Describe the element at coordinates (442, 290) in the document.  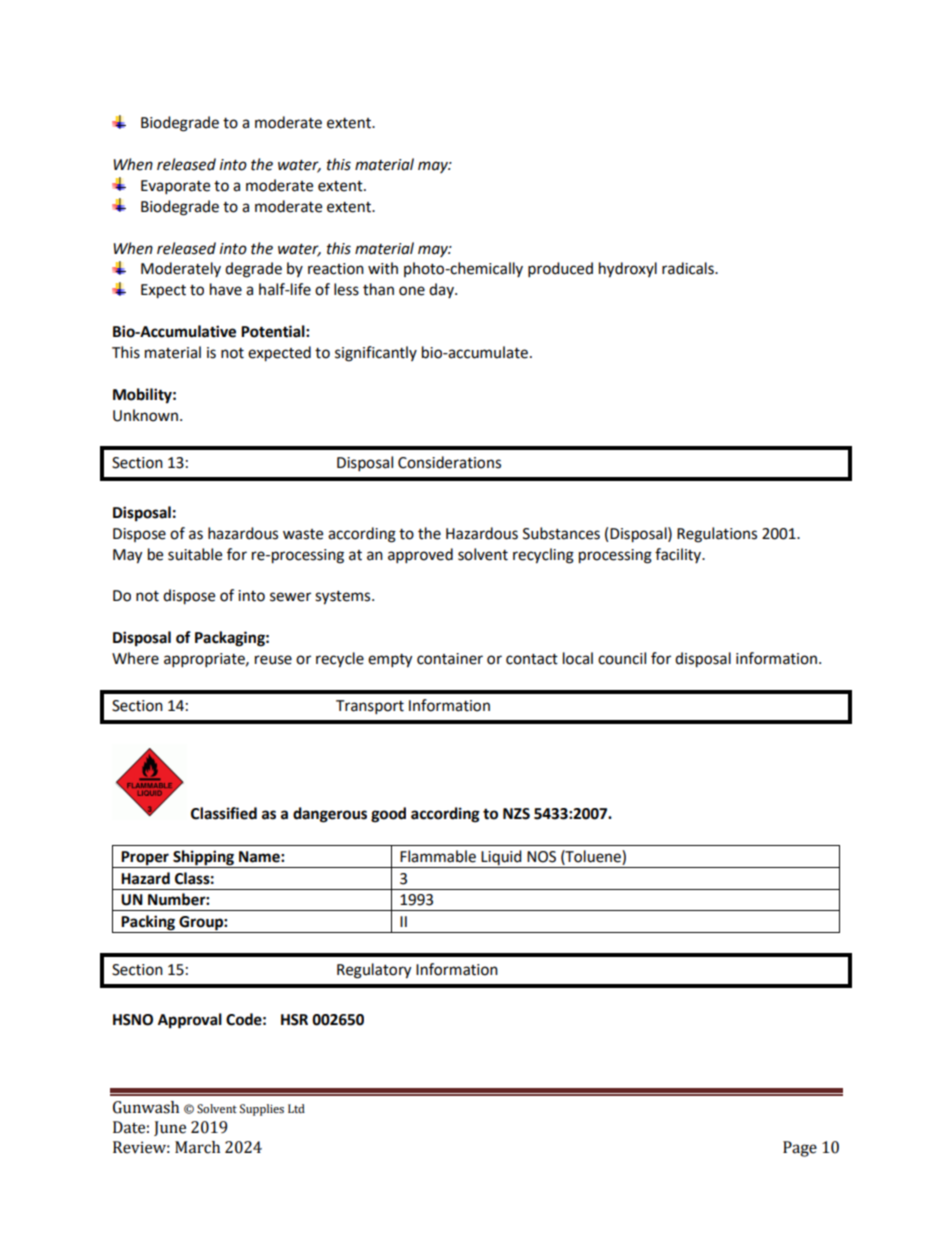
I see `day` at that location.
